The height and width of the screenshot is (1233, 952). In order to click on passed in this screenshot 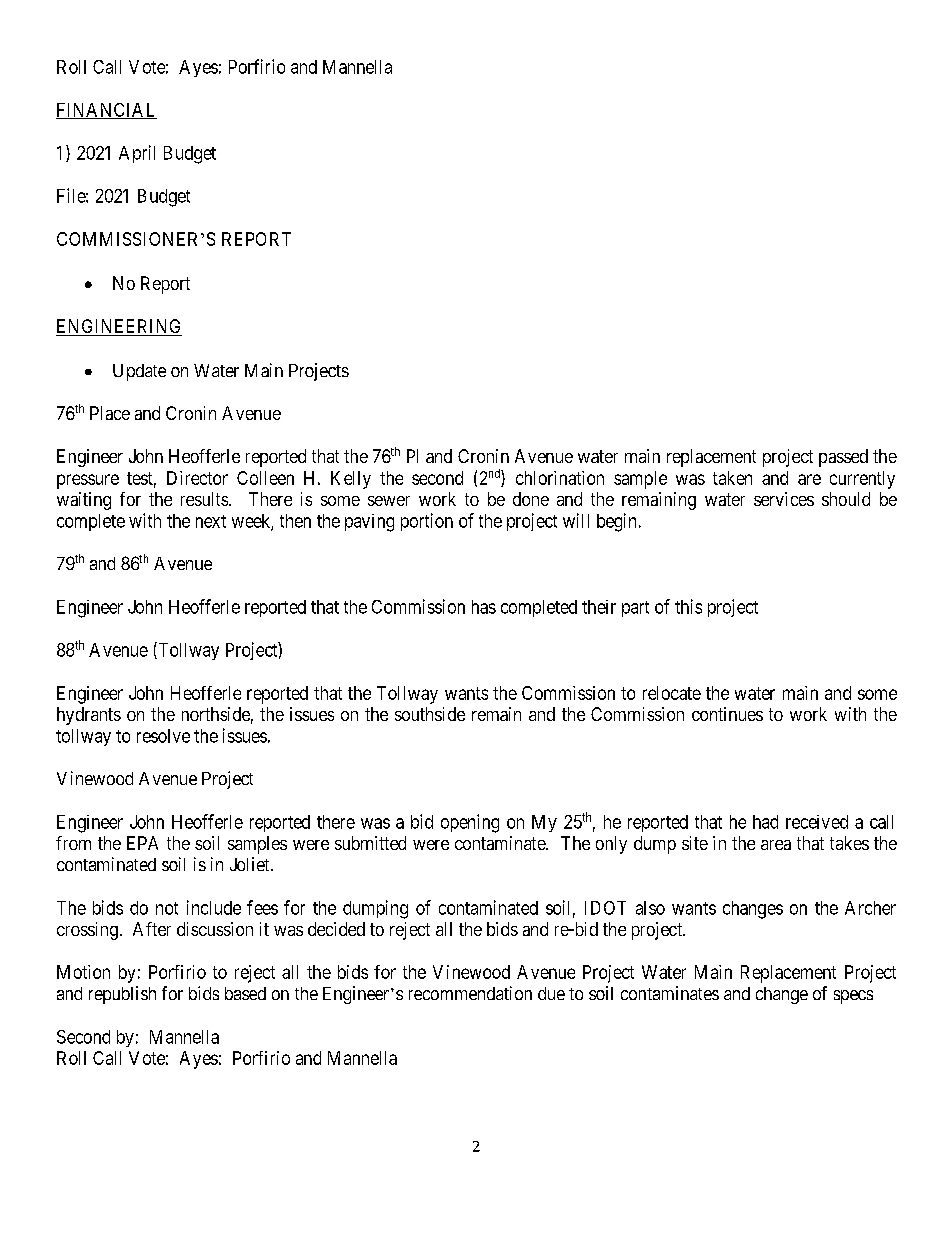, I will do `click(843, 458)`.
